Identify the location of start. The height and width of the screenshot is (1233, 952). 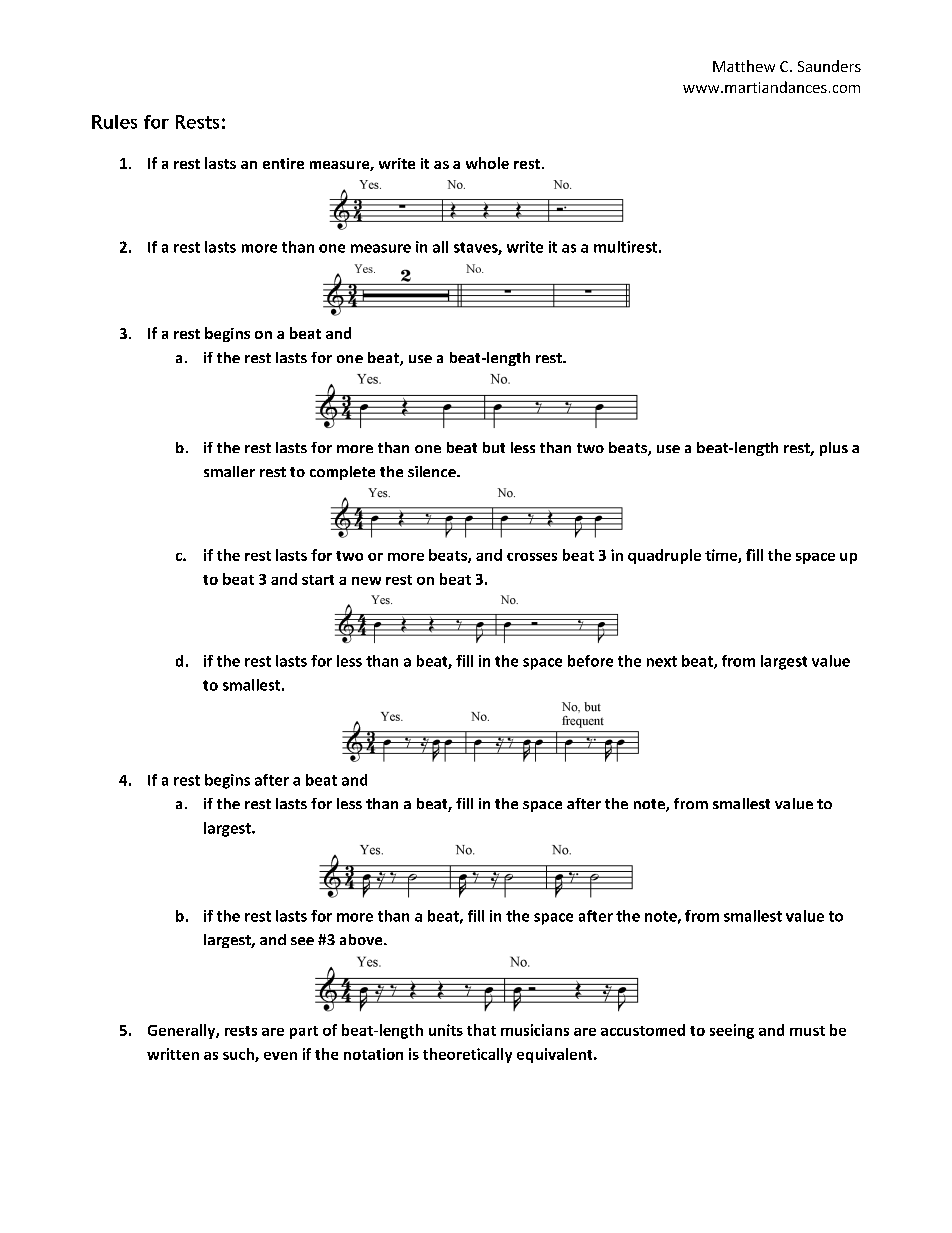
(318, 580).
